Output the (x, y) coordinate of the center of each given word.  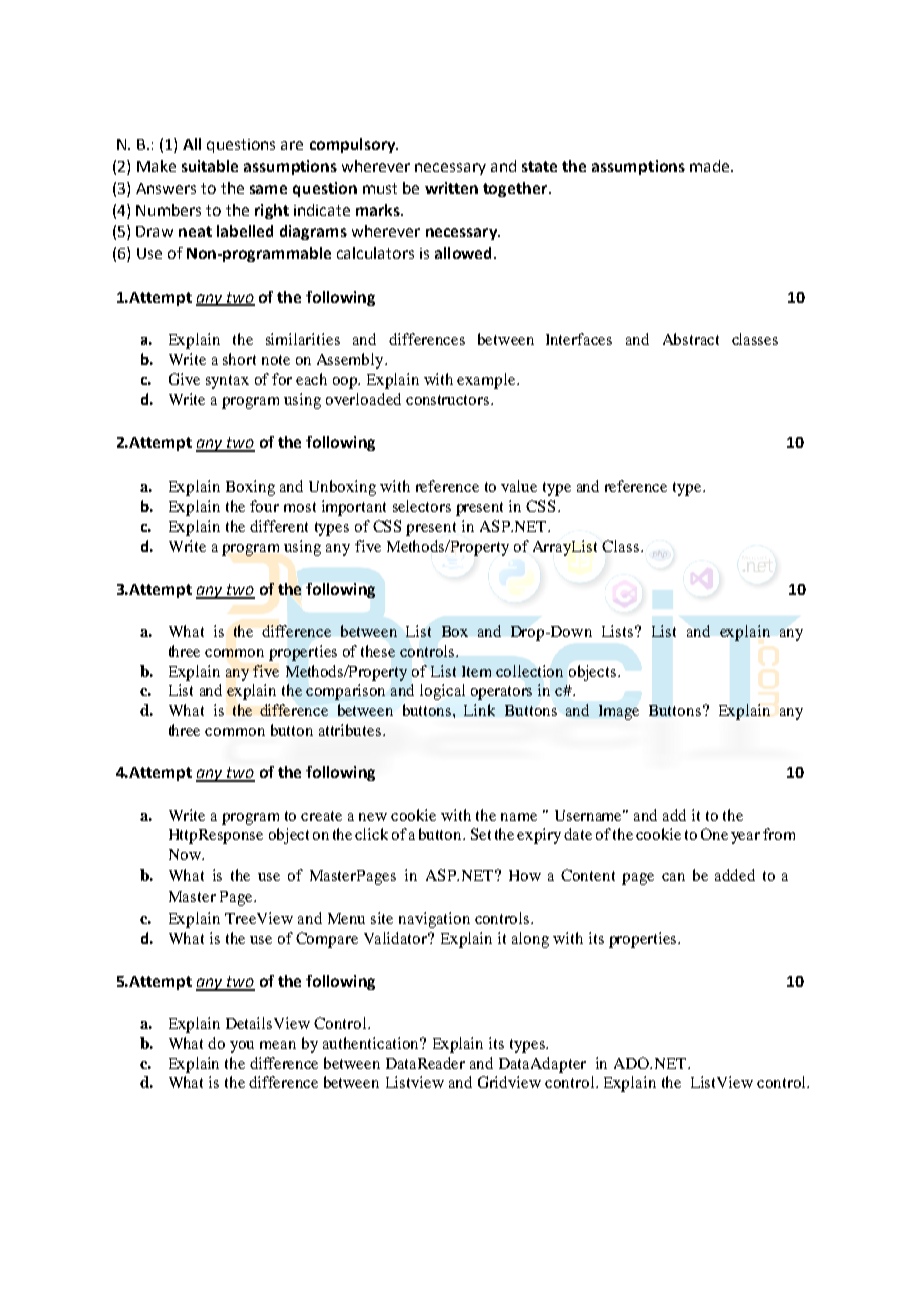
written (451, 188)
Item (476, 671)
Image (619, 712)
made (711, 166)
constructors (449, 400)
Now (186, 854)
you (242, 1047)
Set (481, 834)
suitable (210, 166)
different (279, 526)
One (714, 834)
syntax (227, 382)
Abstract (691, 339)
